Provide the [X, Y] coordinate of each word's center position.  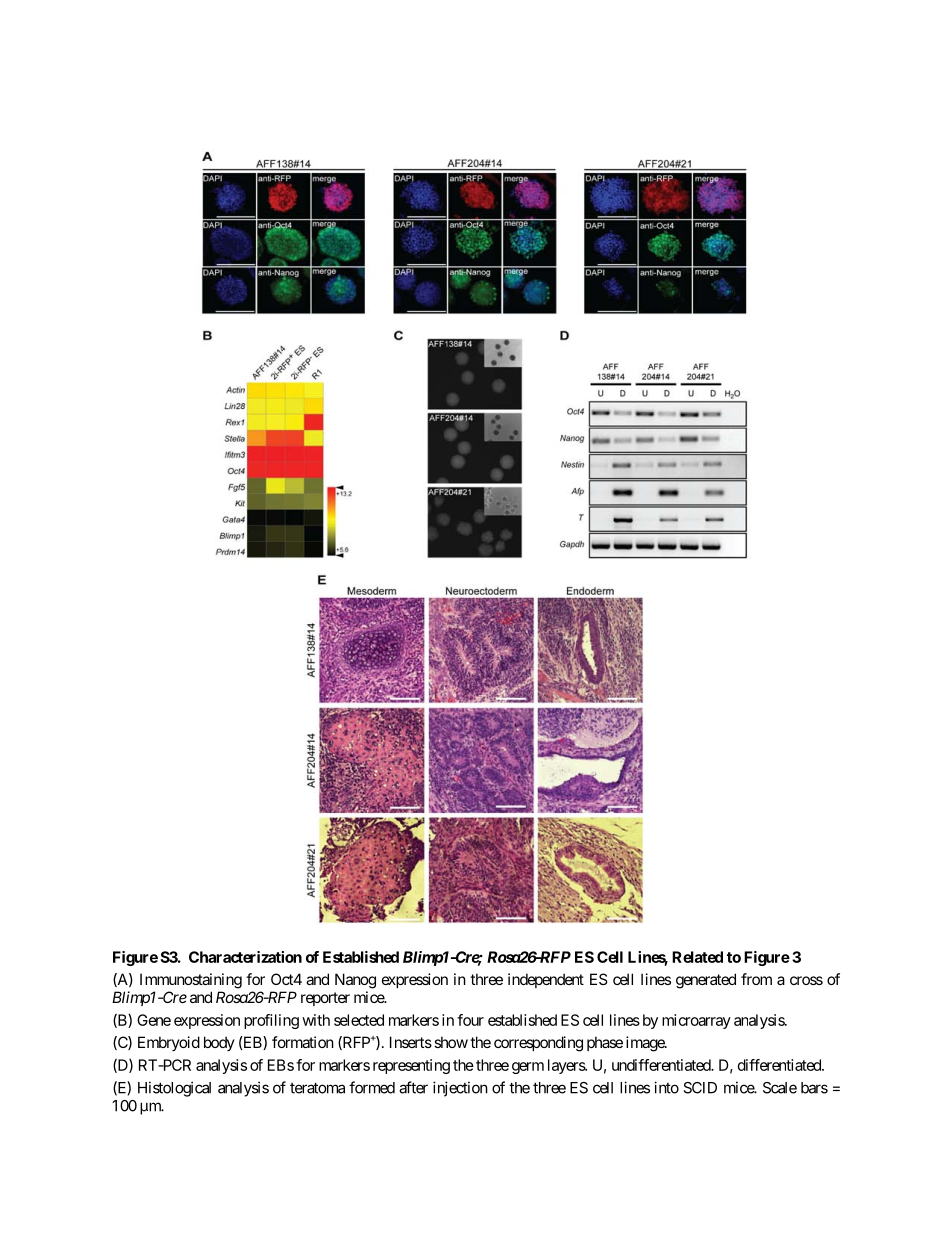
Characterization [245, 957]
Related [697, 957]
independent [546, 980]
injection [460, 1089]
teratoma [317, 1088]
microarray [696, 1021]
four [470, 1020]
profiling [271, 1021]
